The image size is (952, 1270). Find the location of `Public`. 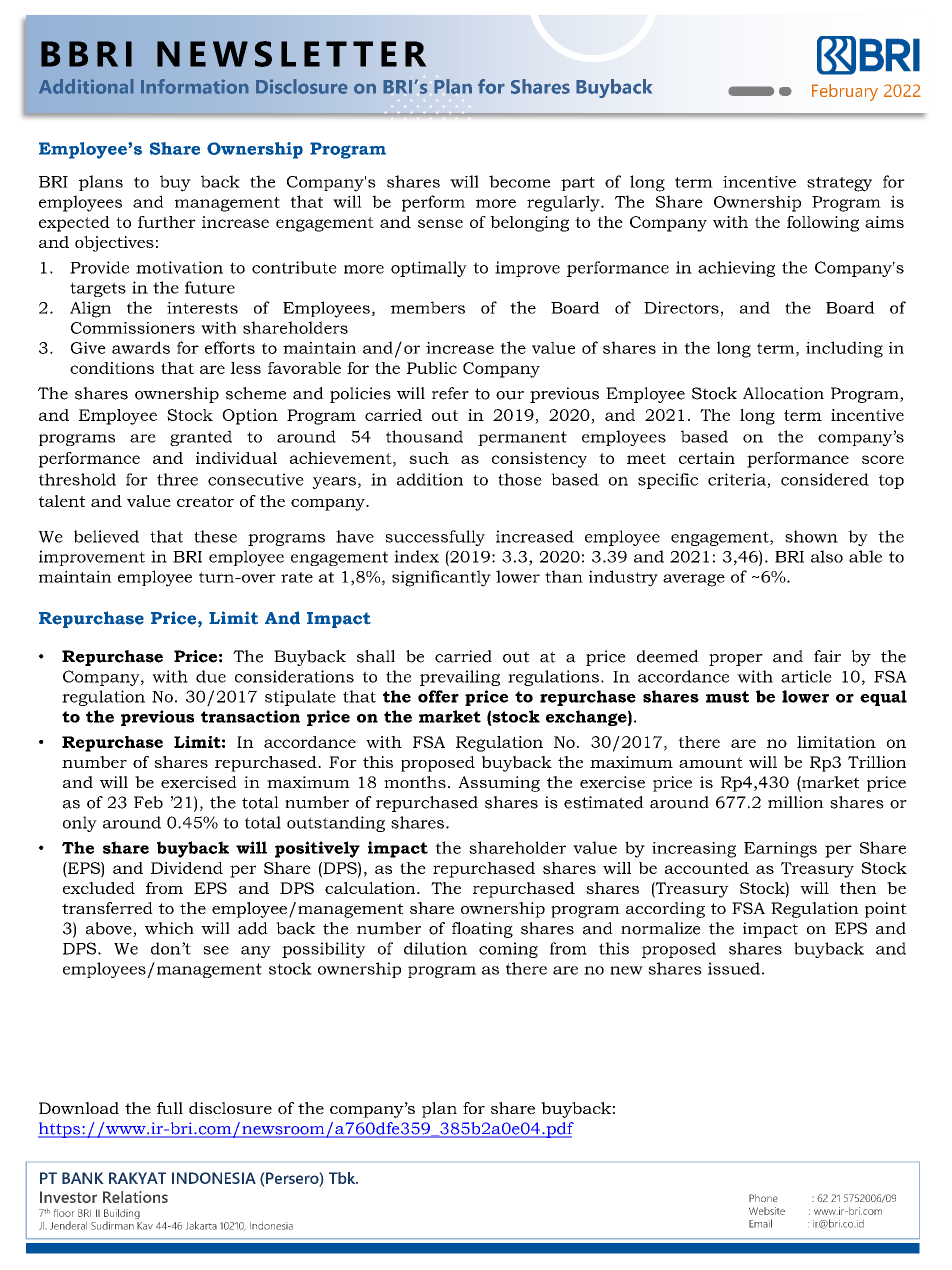

Public is located at coordinates (432, 368).
